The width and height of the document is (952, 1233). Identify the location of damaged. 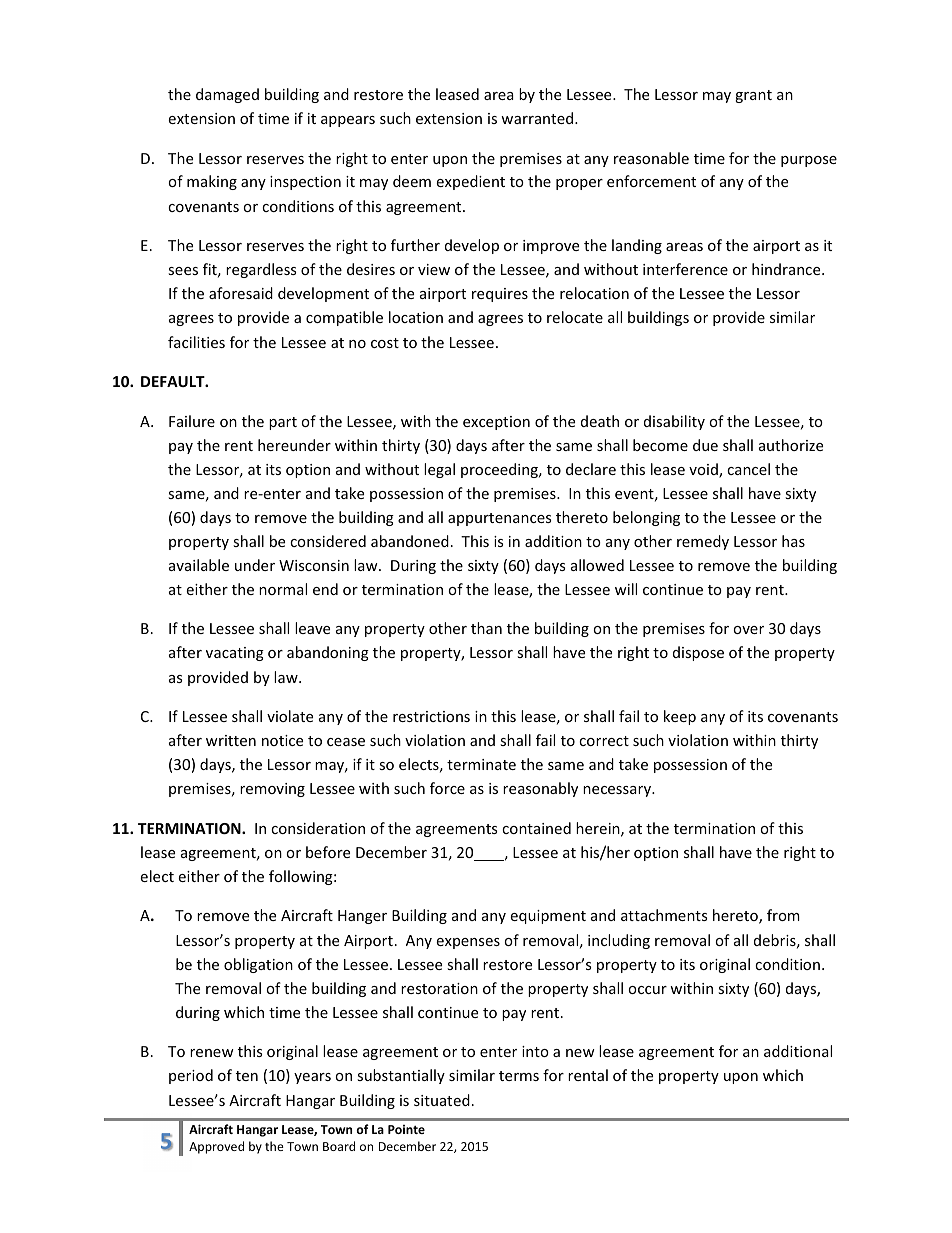
(227, 95).
